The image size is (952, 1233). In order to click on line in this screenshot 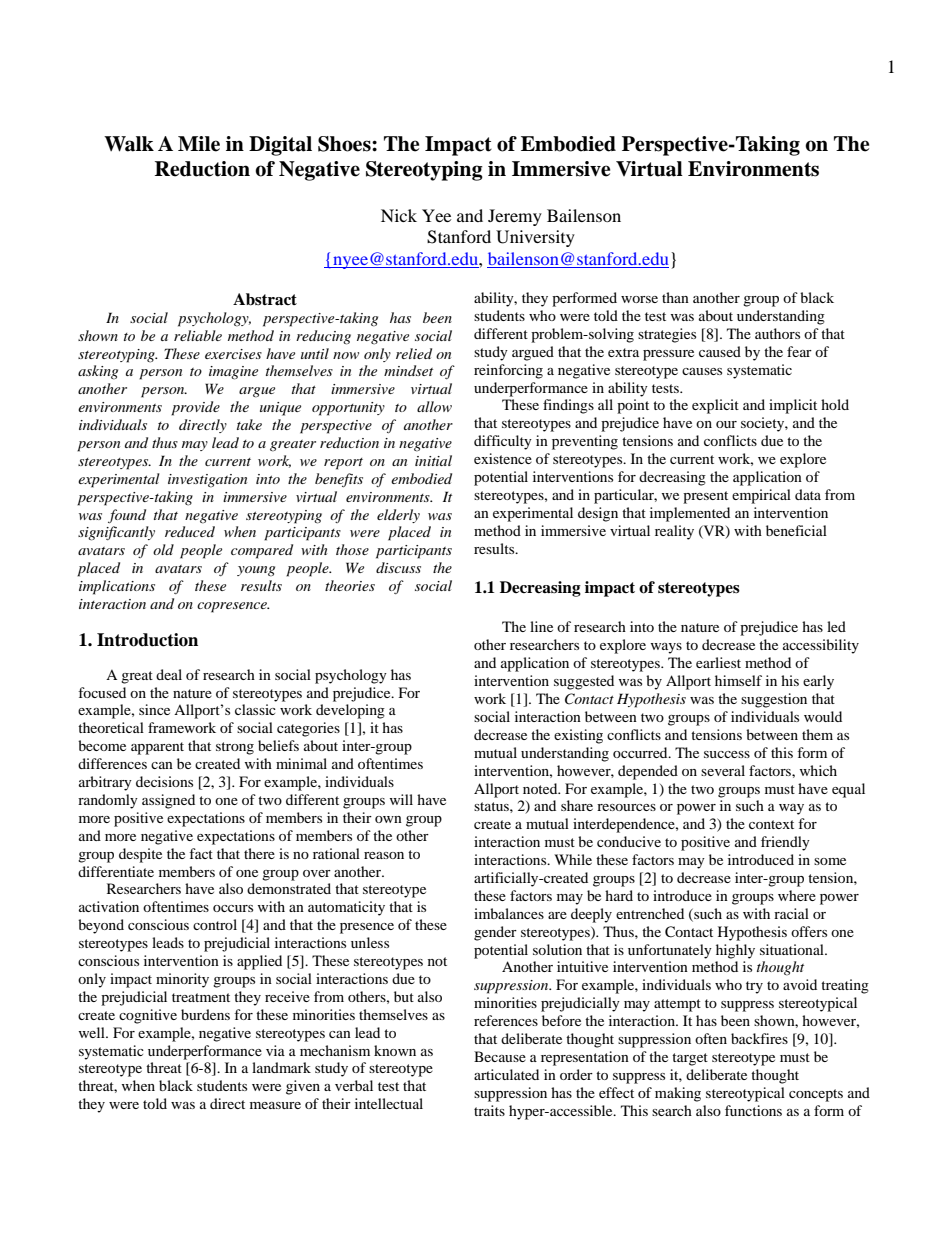, I will do `click(541, 626)`.
